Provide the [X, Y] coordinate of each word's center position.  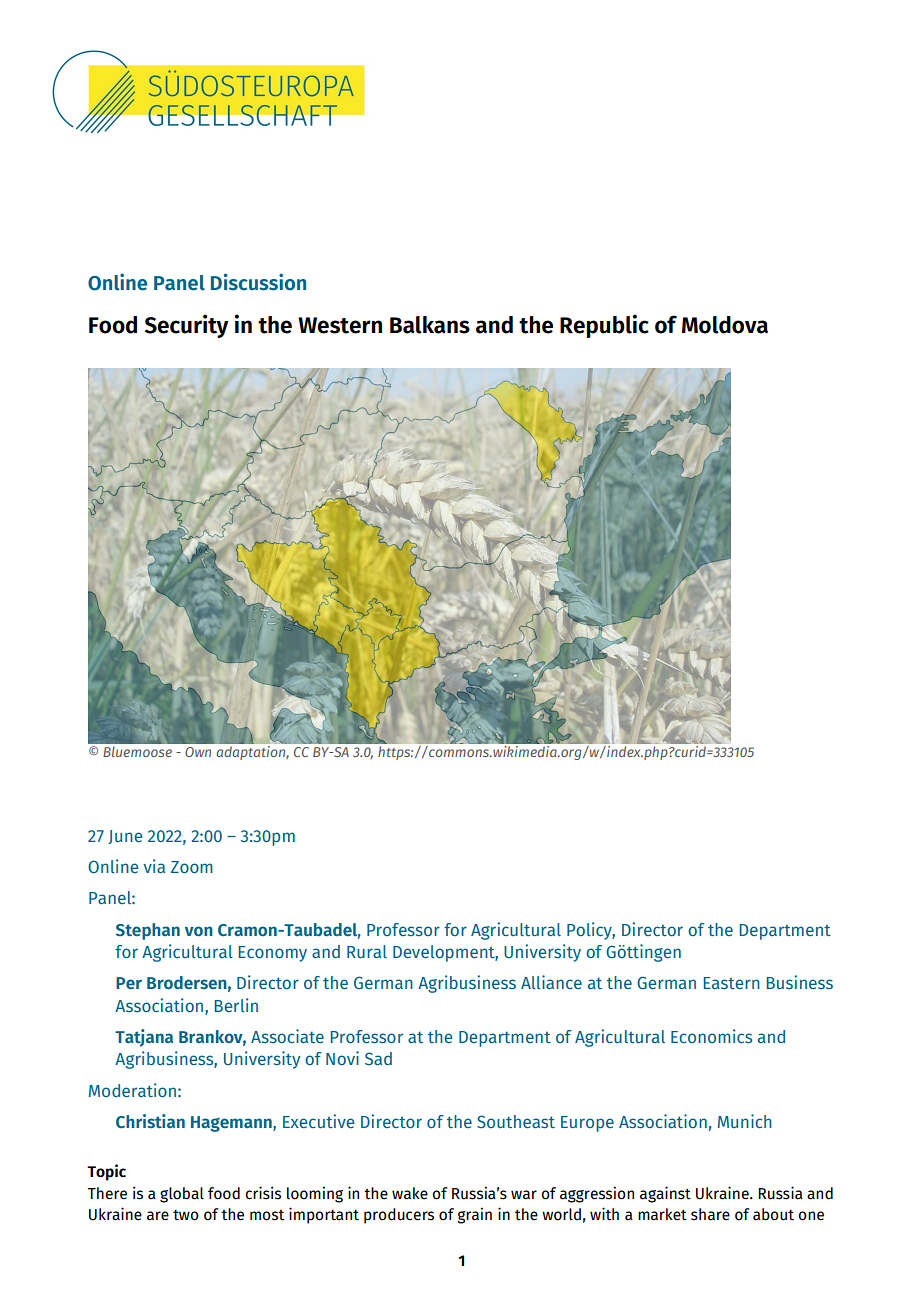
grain [474, 1215]
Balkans [430, 325]
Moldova [725, 325]
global [182, 1195]
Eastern [732, 983]
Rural [367, 951]
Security [186, 326]
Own [198, 752]
